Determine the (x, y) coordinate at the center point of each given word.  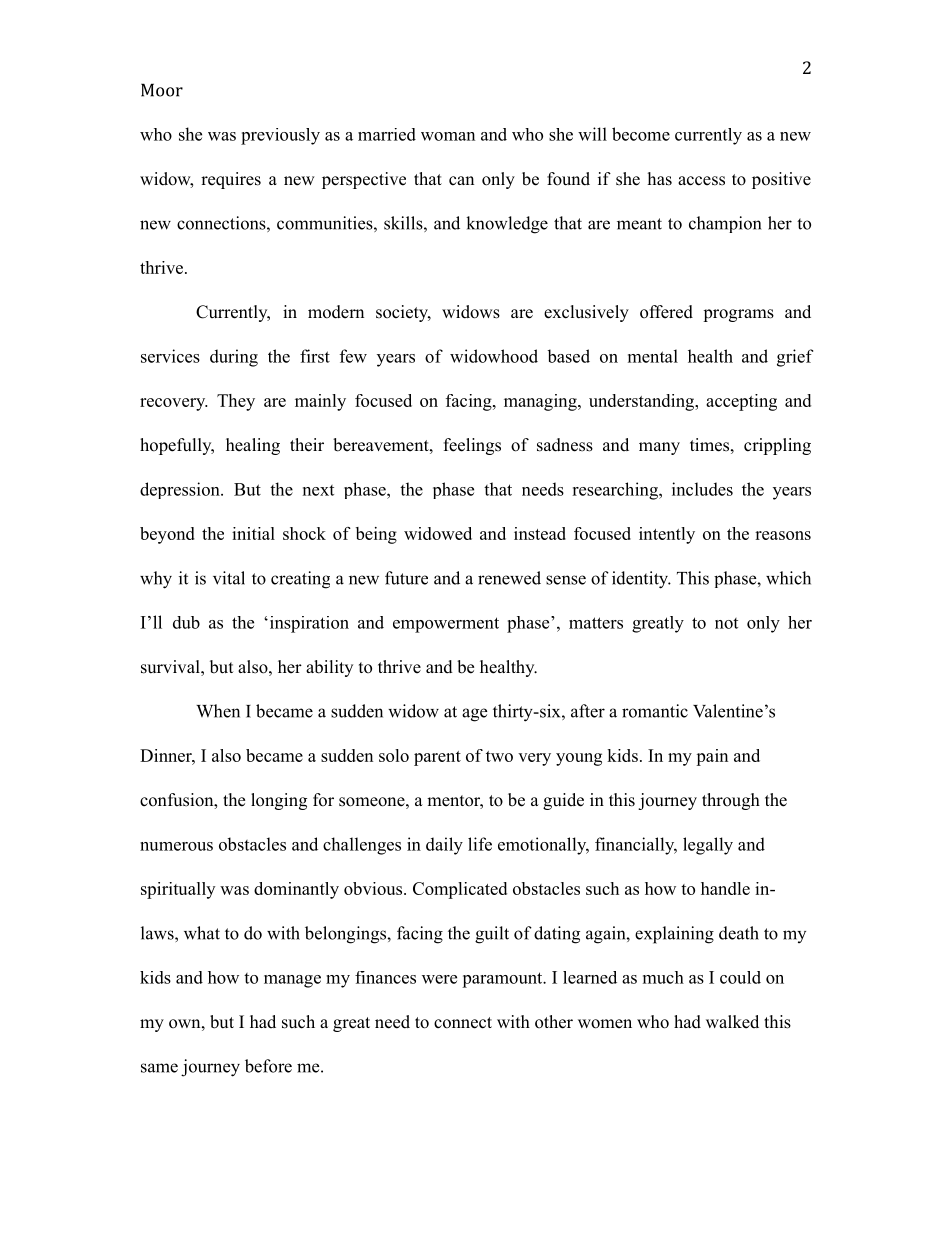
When (218, 711)
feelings (472, 446)
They (236, 402)
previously (280, 136)
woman (448, 136)
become (641, 134)
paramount (503, 980)
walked (732, 1022)
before (268, 1066)
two (499, 756)
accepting (741, 402)
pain (712, 757)
